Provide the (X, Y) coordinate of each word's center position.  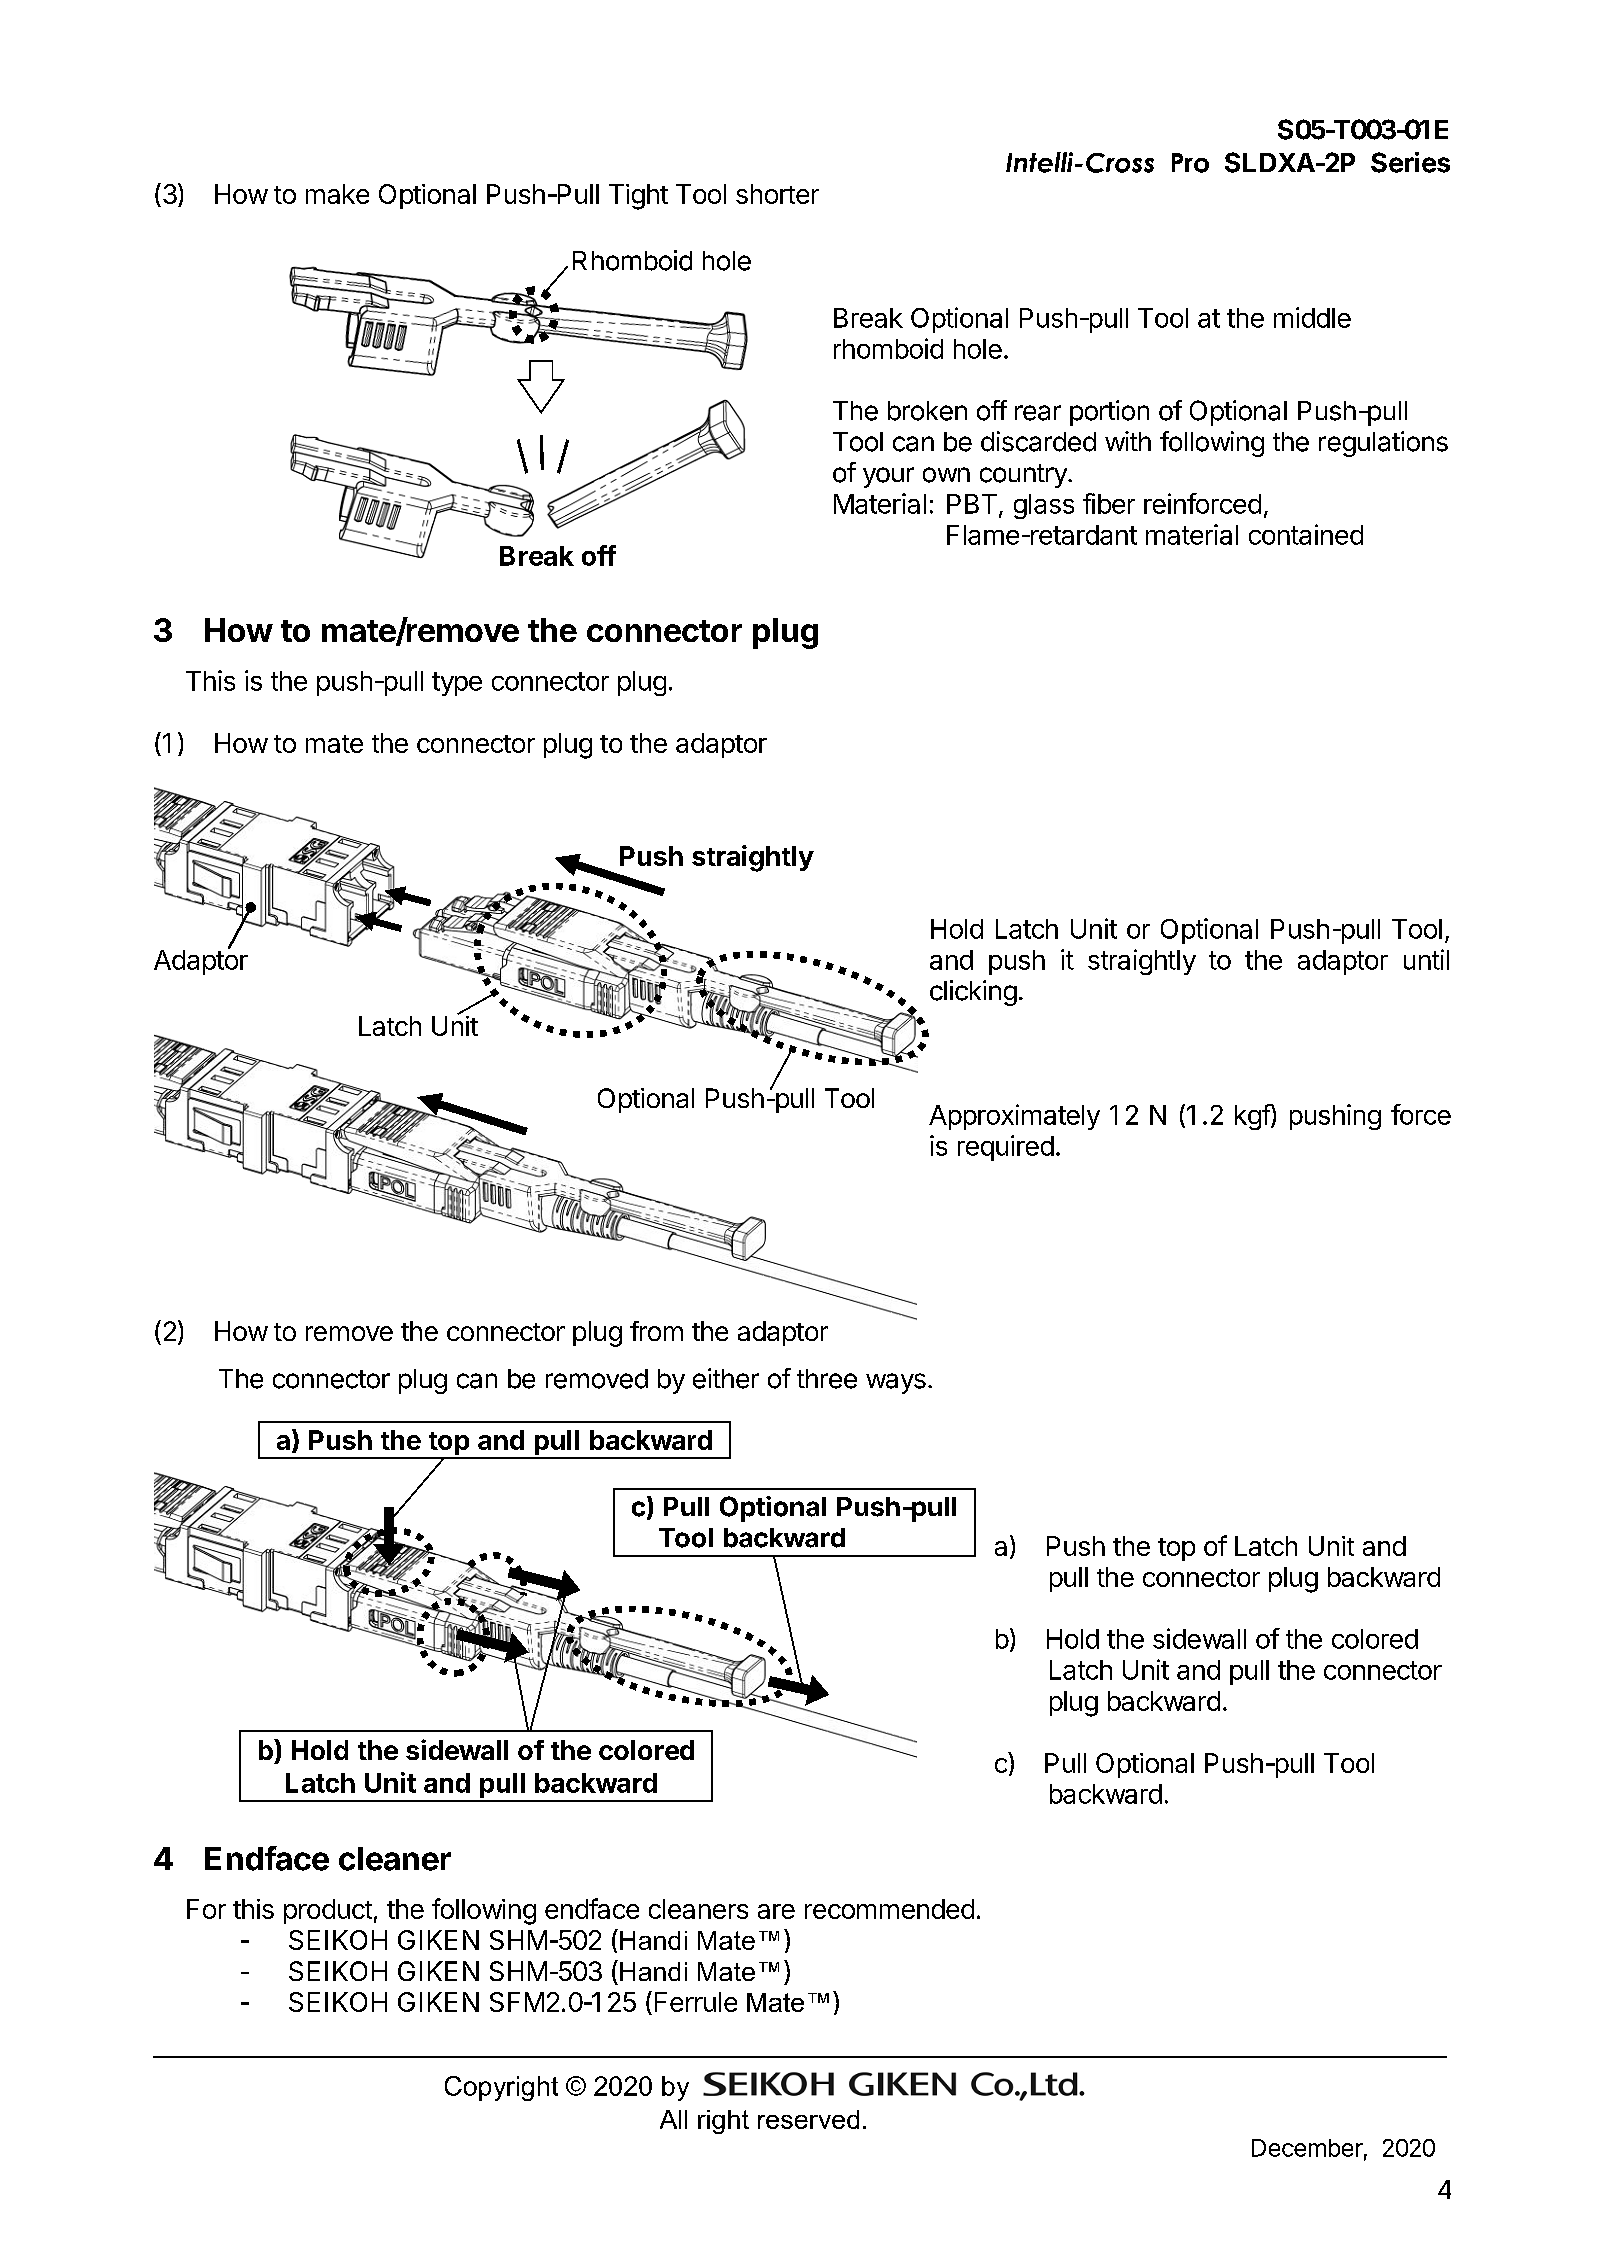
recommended (889, 1909)
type (457, 684)
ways (896, 1383)
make (337, 194)
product (328, 1911)
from (656, 1331)
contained (1306, 534)
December (1307, 2148)
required (1006, 1148)
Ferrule (696, 2002)
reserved (808, 2119)
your (888, 477)
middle (1312, 317)
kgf (1253, 1117)
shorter (777, 194)
